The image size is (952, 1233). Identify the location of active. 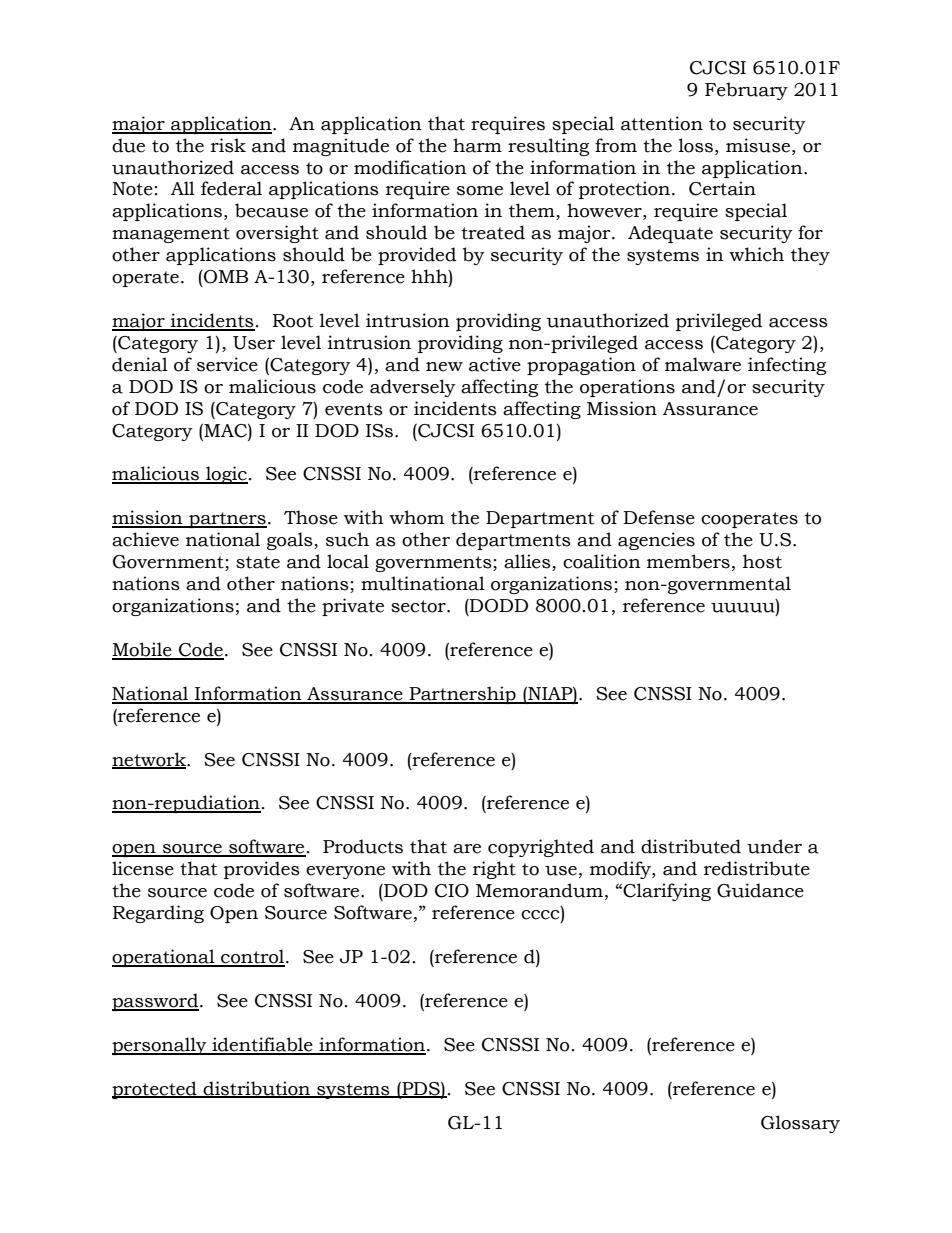
(495, 364).
